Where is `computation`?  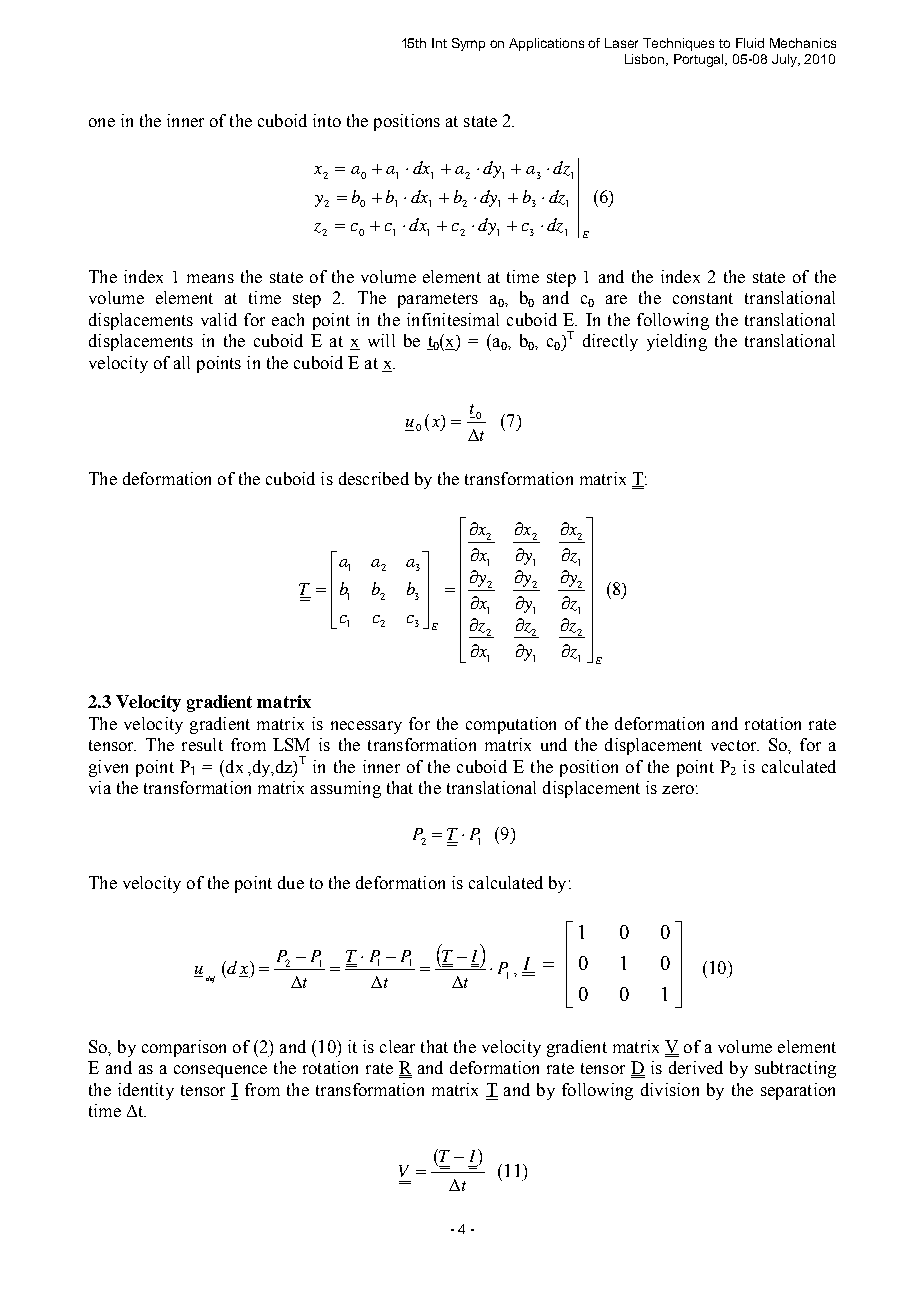 computation is located at coordinates (511, 725).
